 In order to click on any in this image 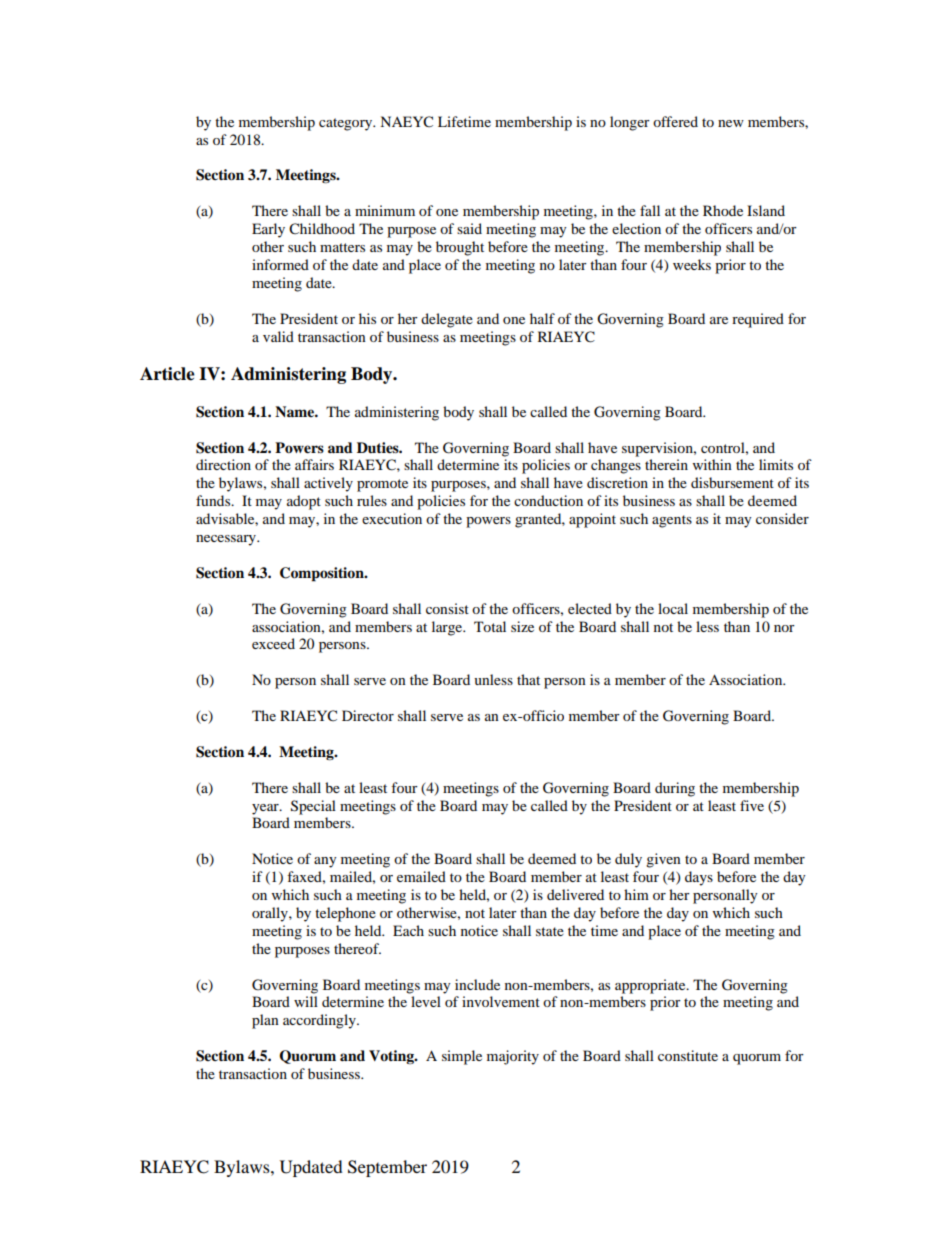, I will do `click(325, 862)`.
